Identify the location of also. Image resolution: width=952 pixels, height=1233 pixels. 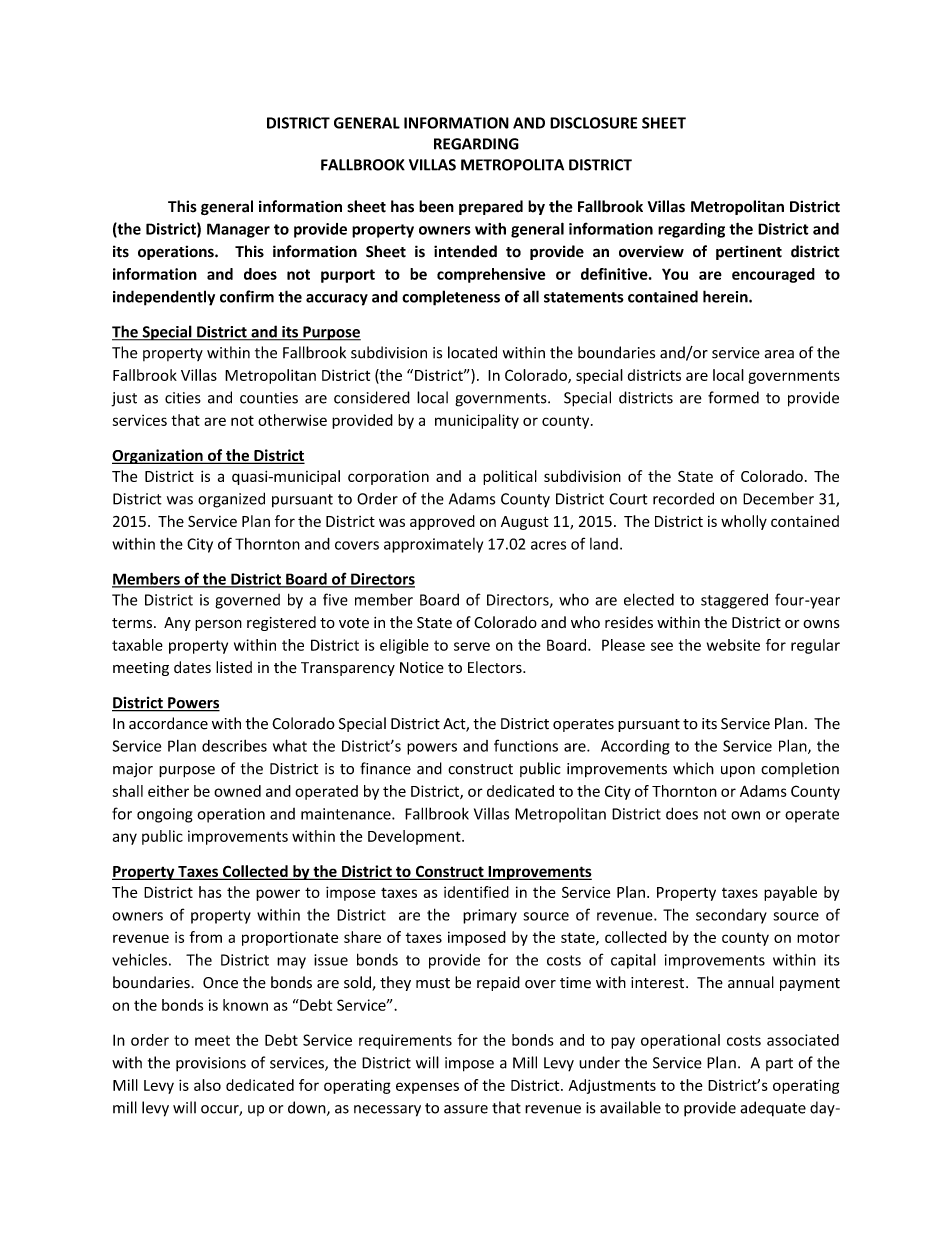
(207, 1085).
